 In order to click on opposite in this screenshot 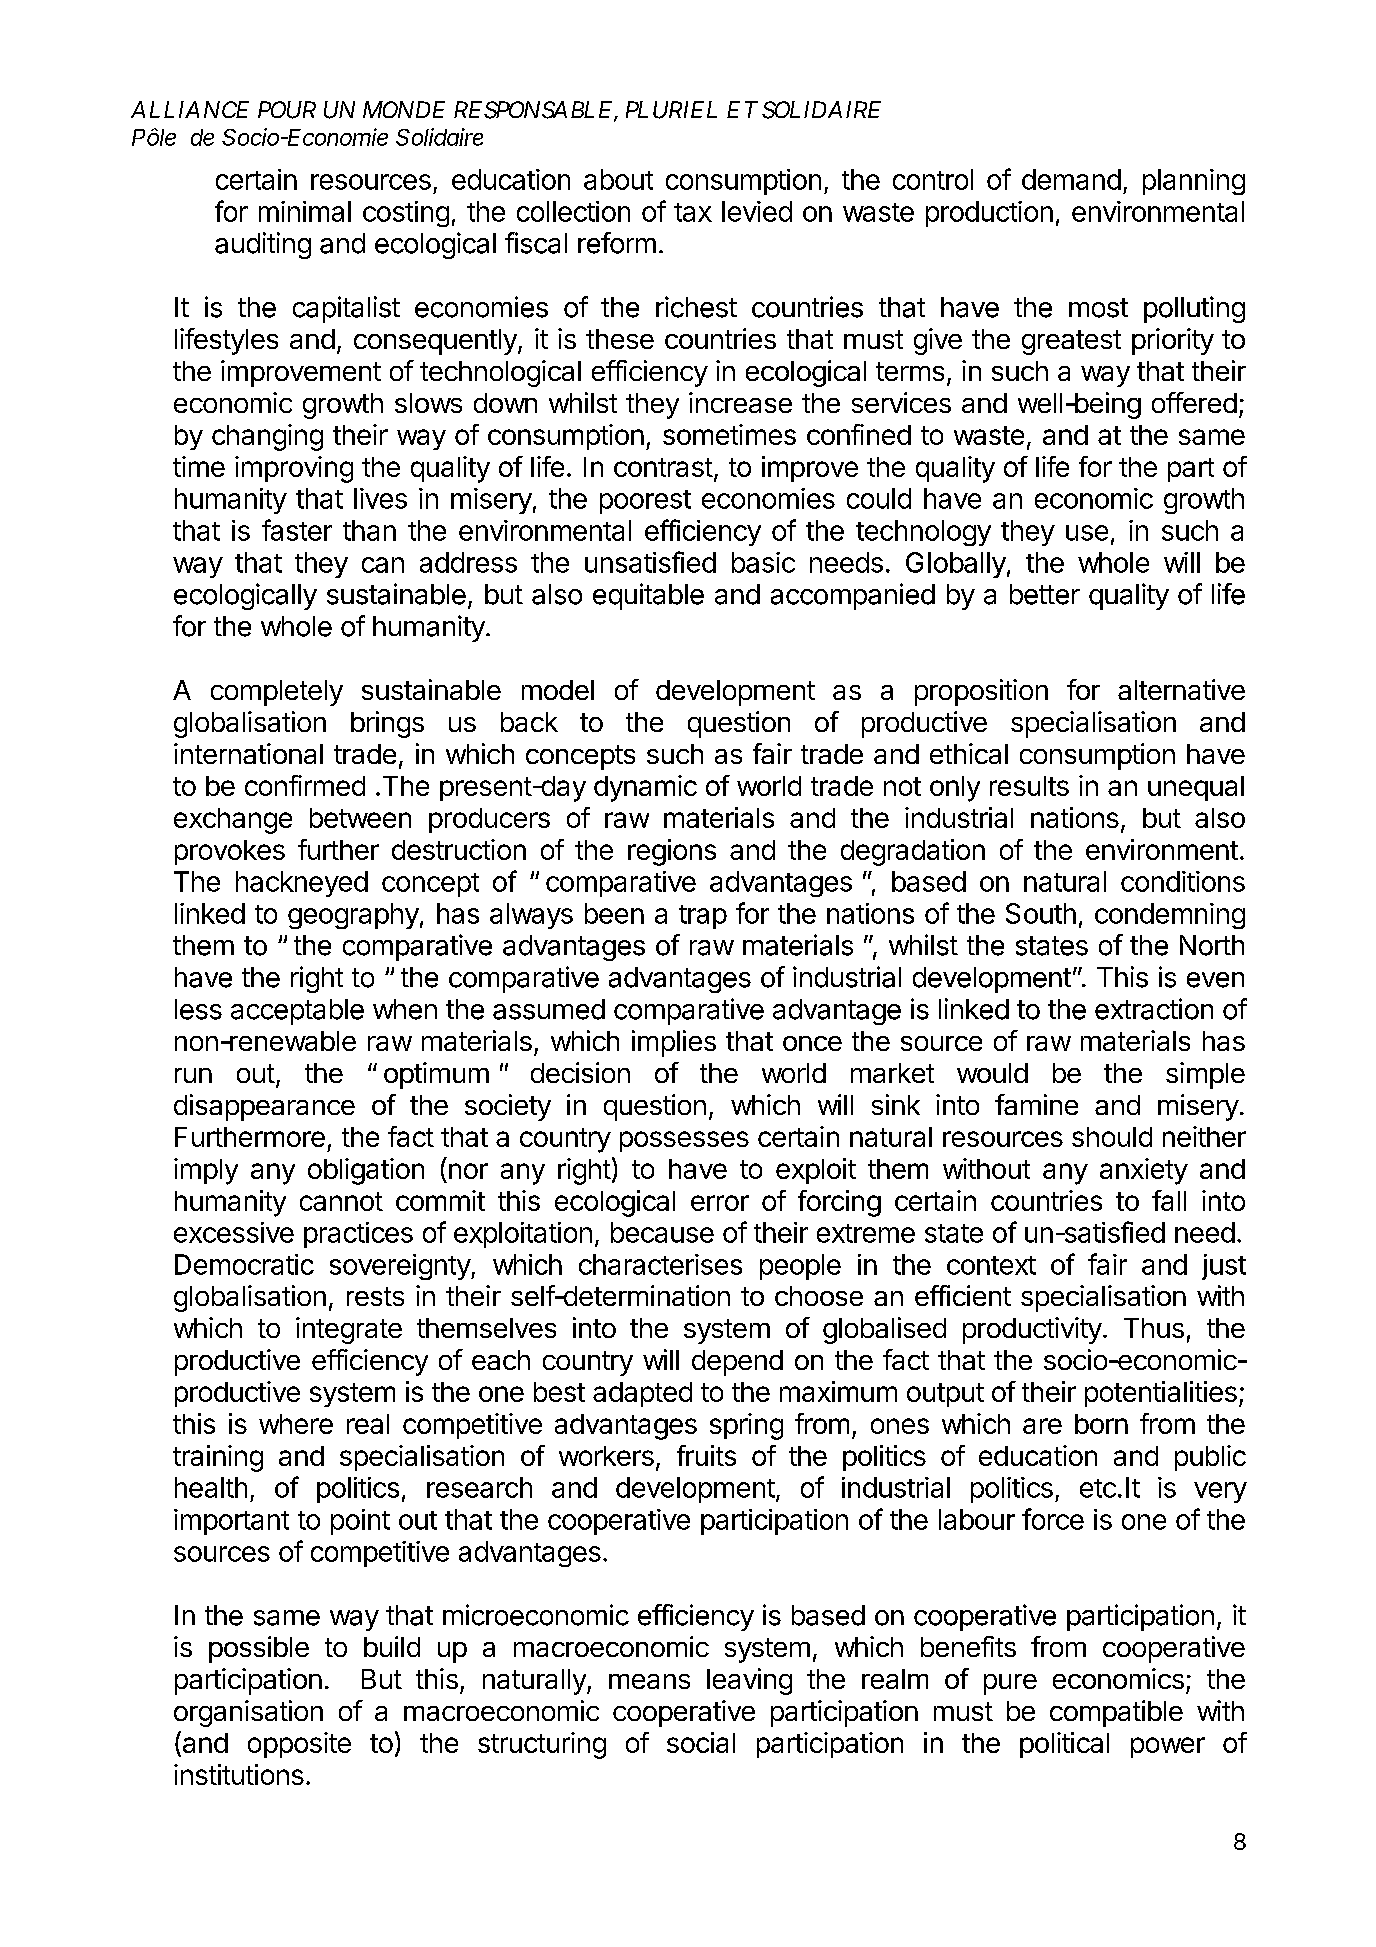, I will do `click(299, 1745)`.
